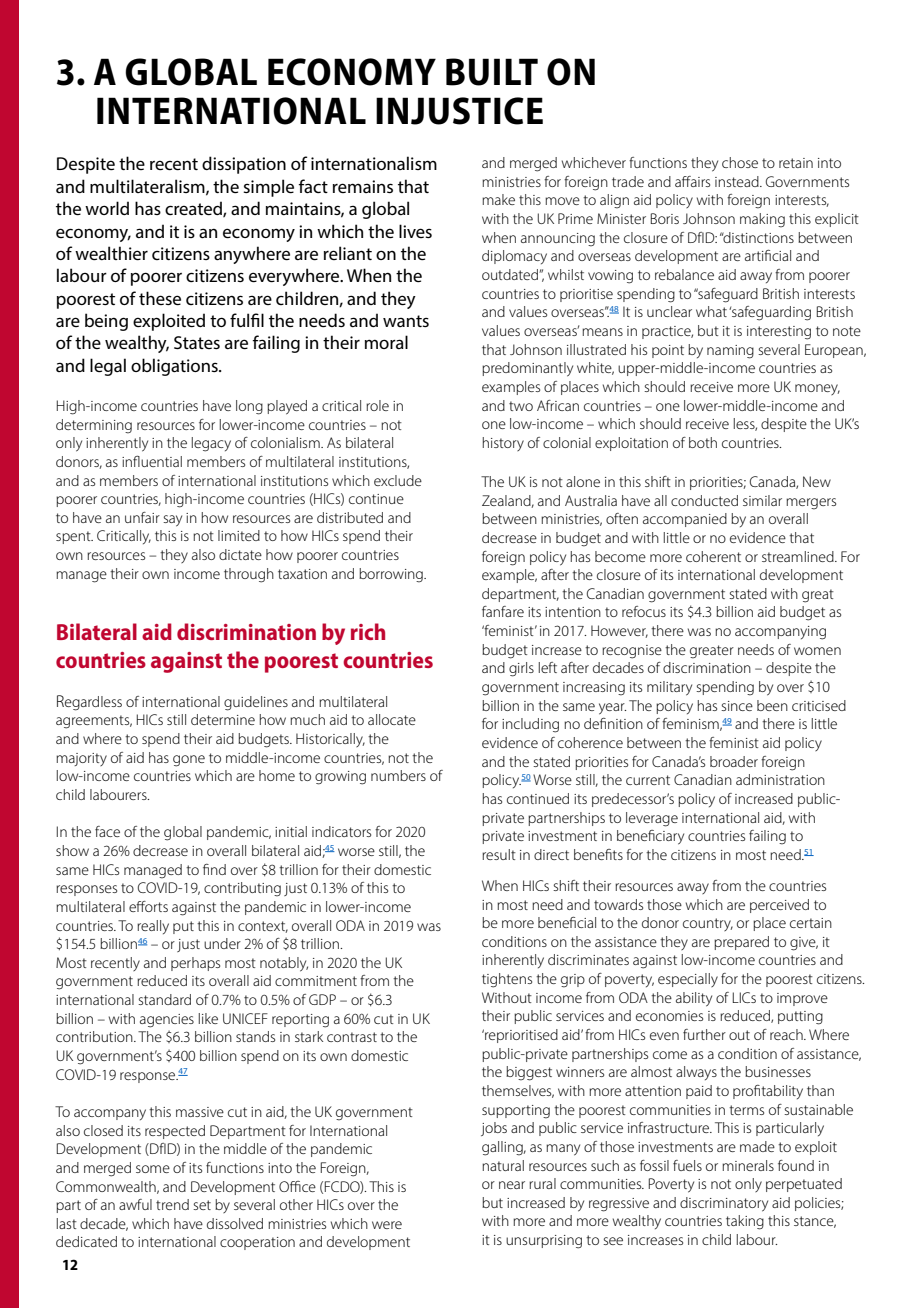 This screenshot has height=1308, width=924. Describe the element at coordinates (223, 719) in the screenshot. I see `determine` at that location.
